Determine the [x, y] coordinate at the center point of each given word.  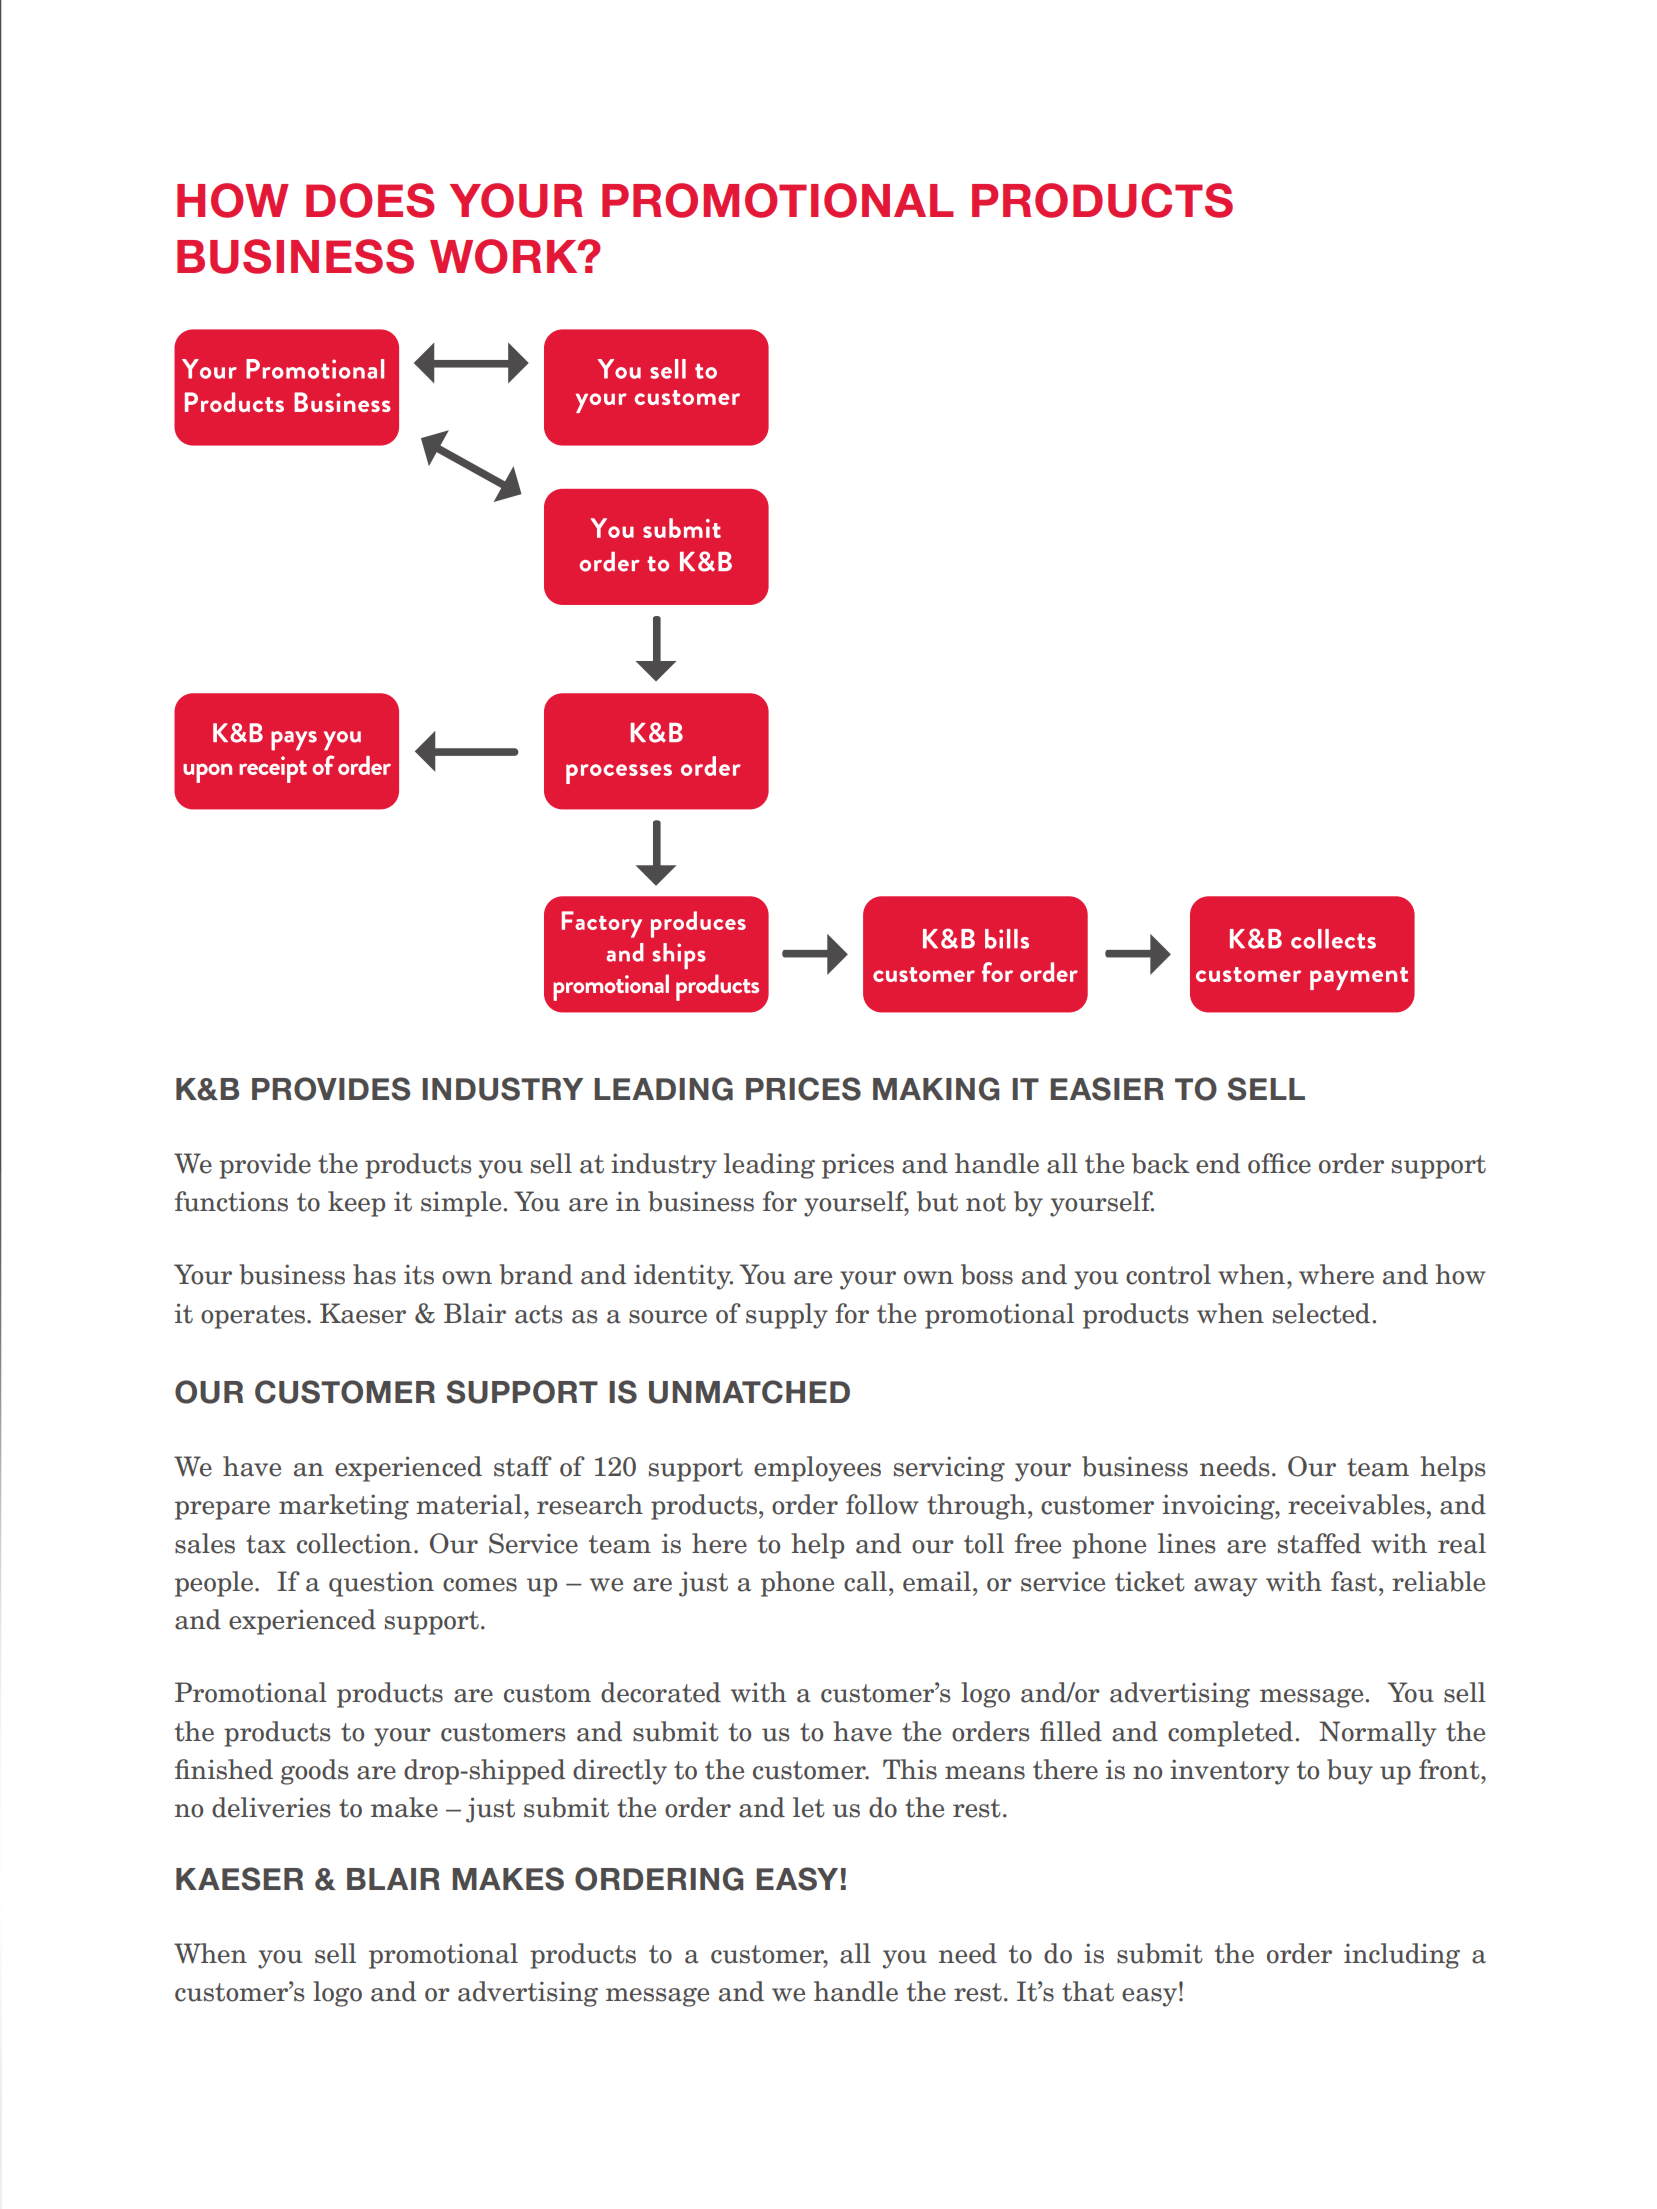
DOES [370, 200]
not [986, 1202]
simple [462, 1204]
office [1279, 1163]
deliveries [271, 1807]
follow [882, 1504]
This [910, 1769]
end [1218, 1163]
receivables [1356, 1504]
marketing [344, 1507]
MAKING [936, 1089]
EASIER [1107, 1089]
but [937, 1201]
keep [356, 1204]
